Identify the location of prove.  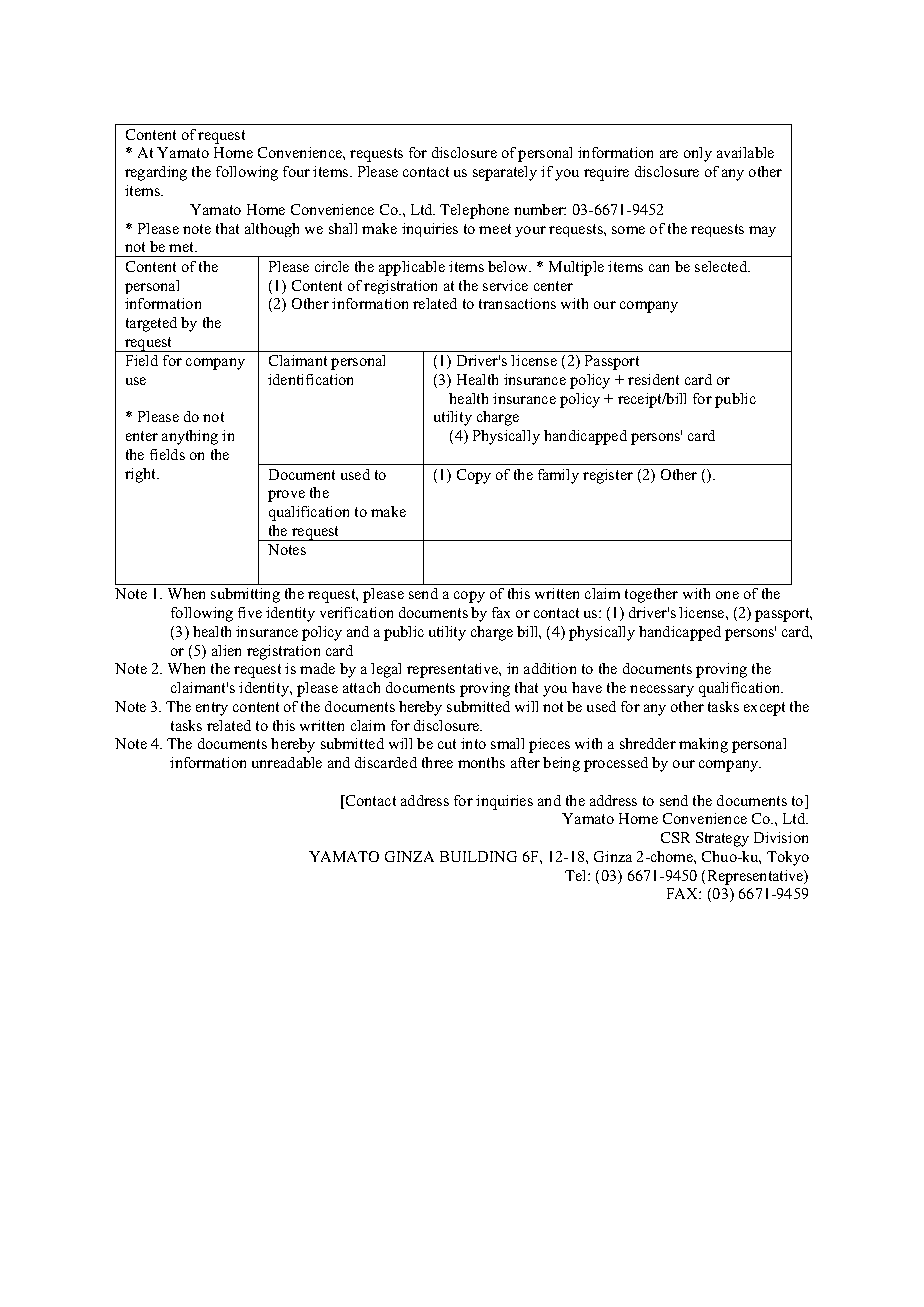
(286, 496).
